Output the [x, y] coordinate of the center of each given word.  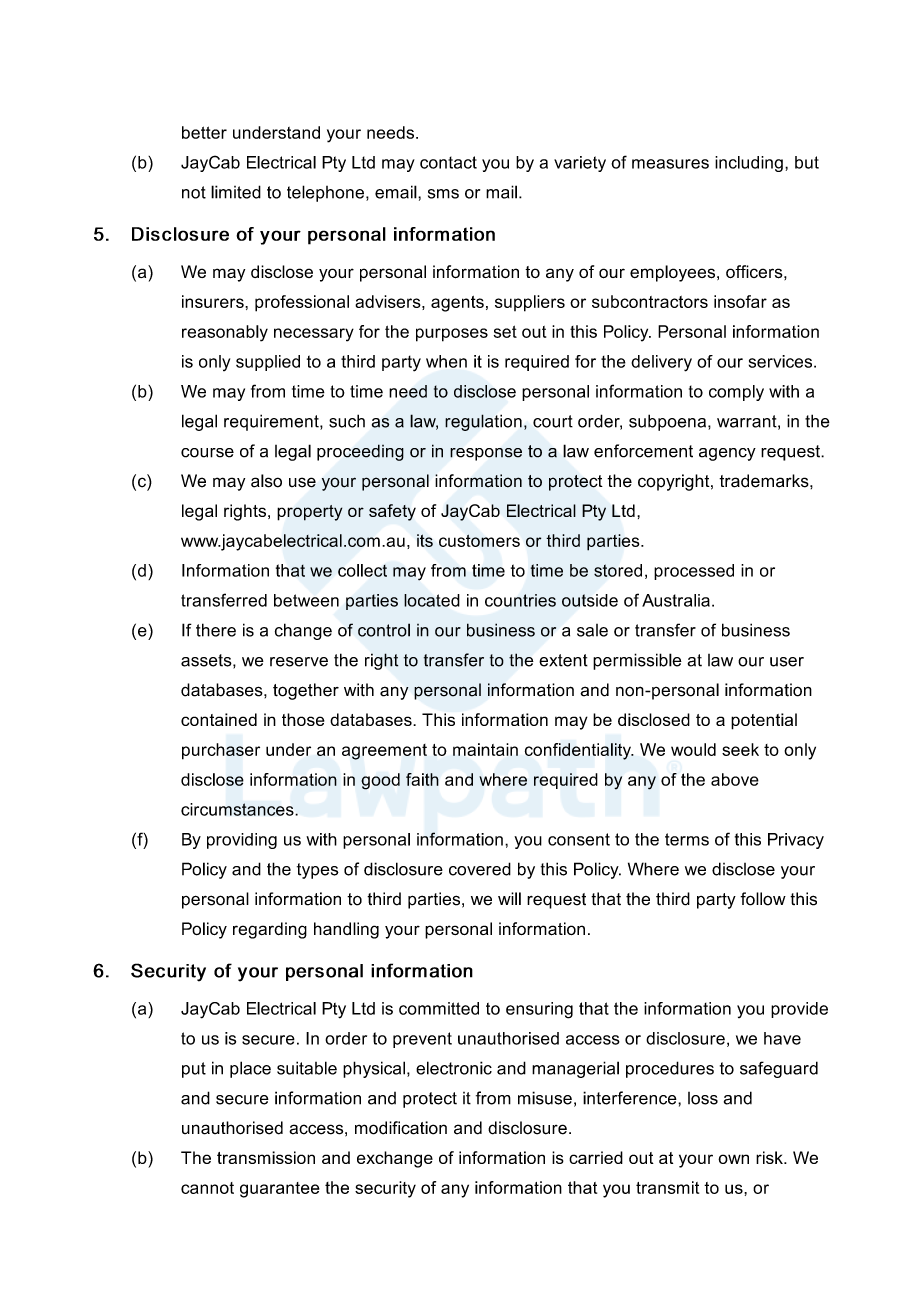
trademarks [765, 481]
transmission [266, 1157]
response [486, 454]
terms [687, 839]
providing [242, 841]
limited [236, 192]
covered [480, 869]
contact [448, 162]
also [266, 481]
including [749, 164]
